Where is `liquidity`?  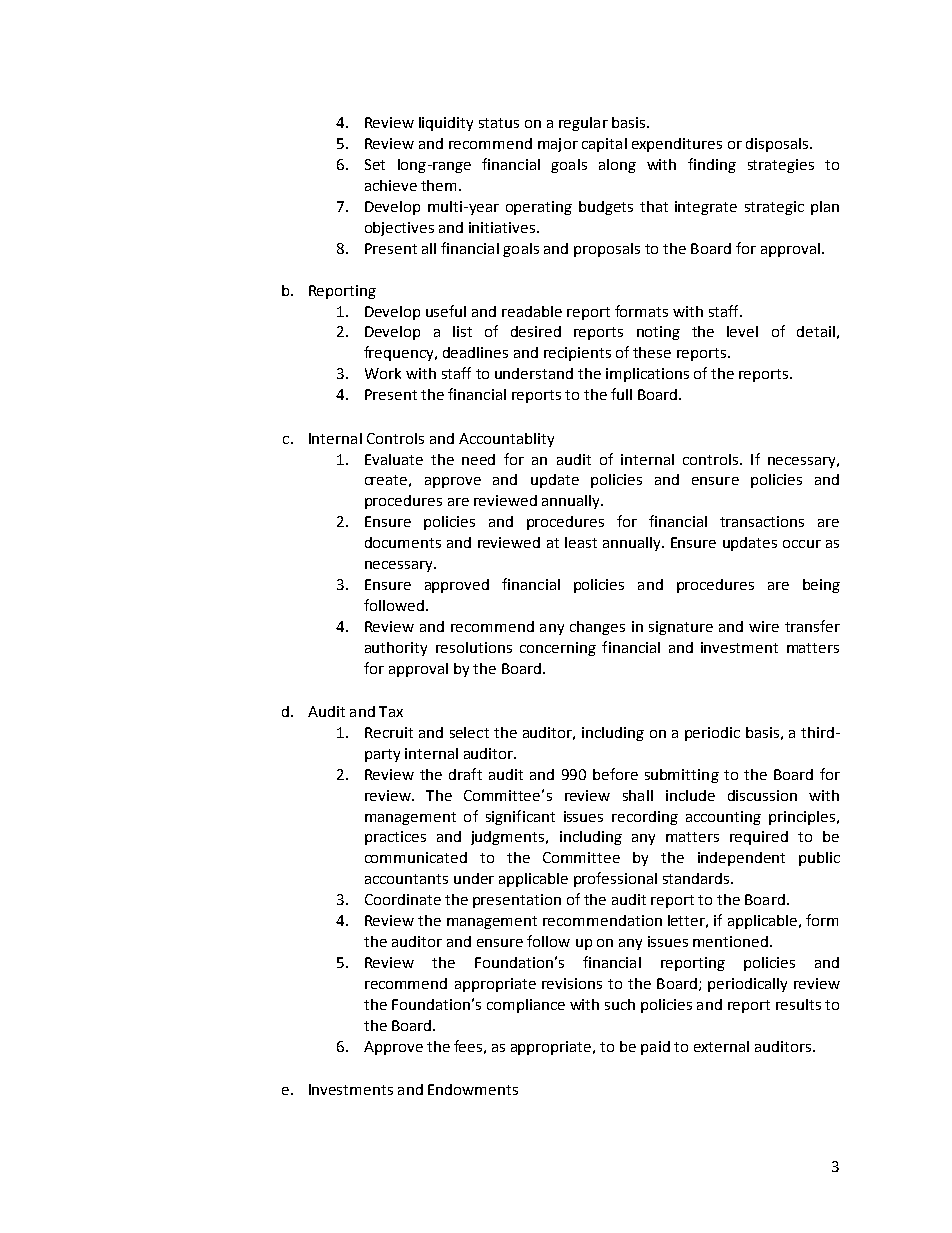
liquidity is located at coordinates (446, 124).
